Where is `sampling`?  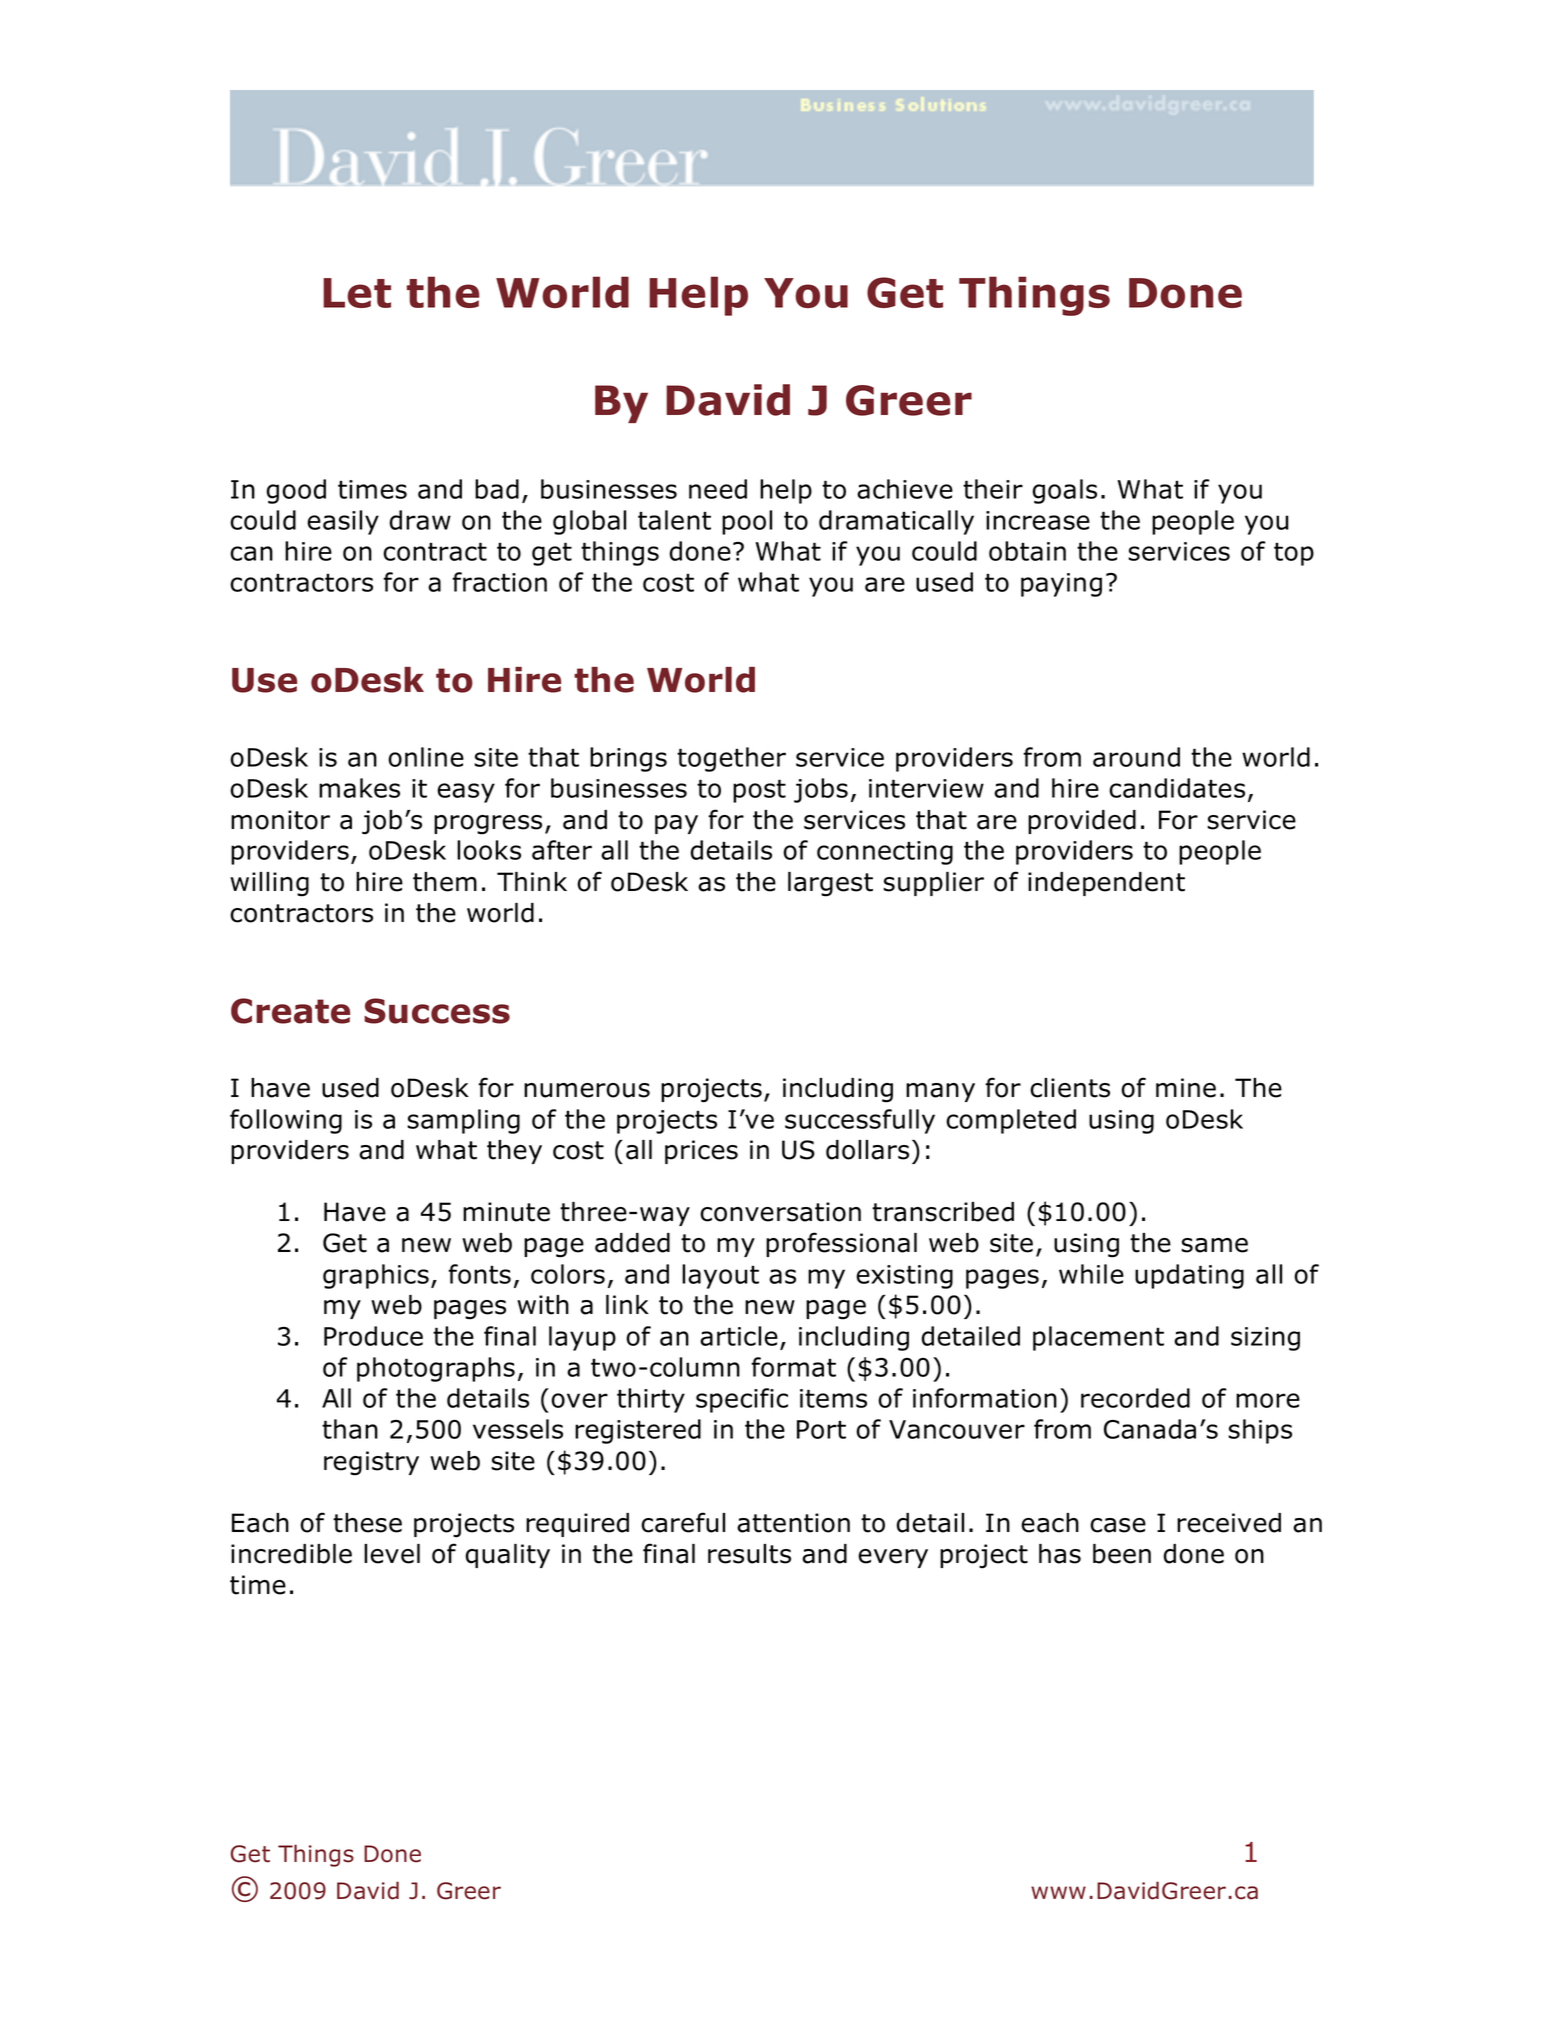 sampling is located at coordinates (463, 1121).
